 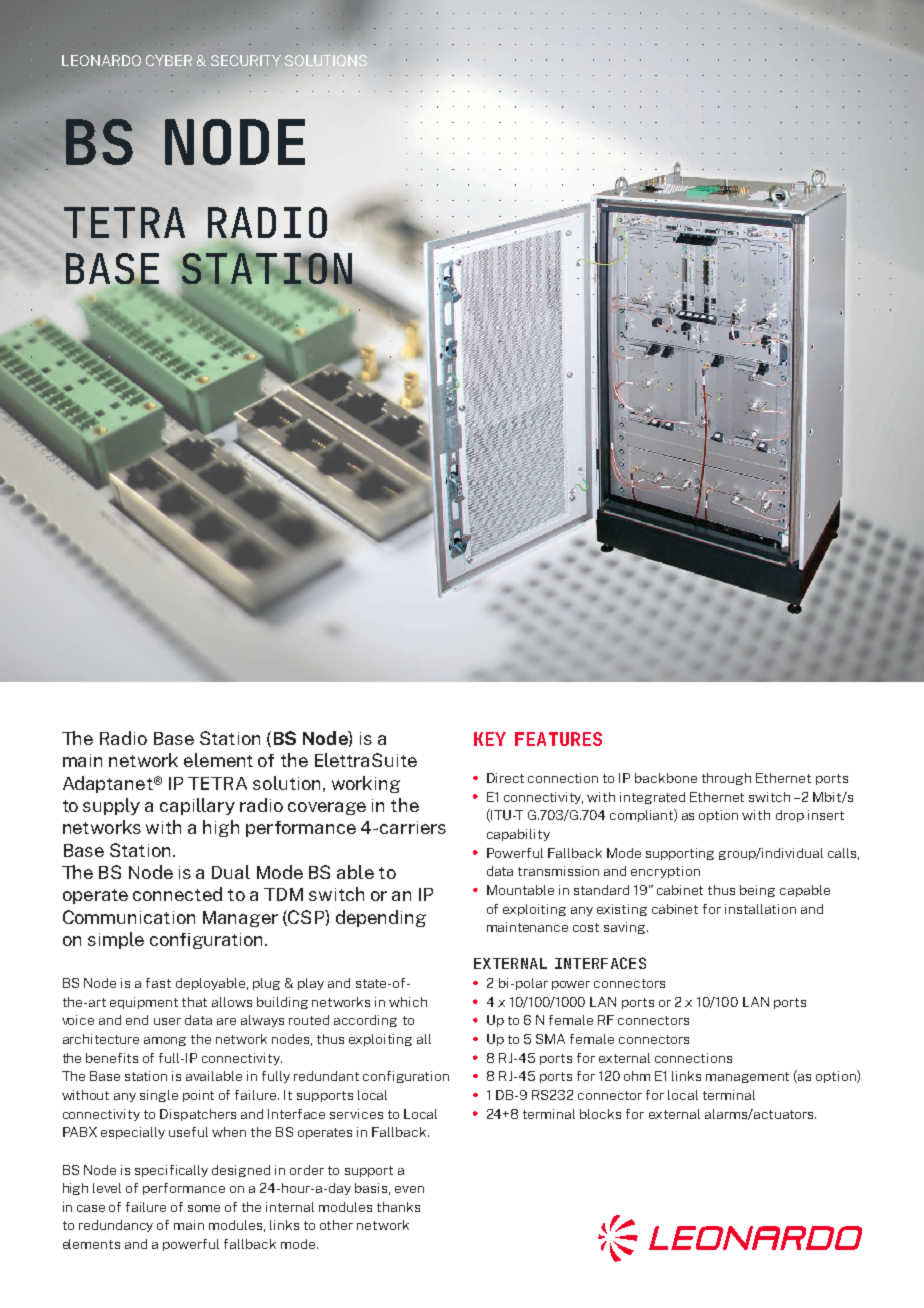 I want to click on CYBER, so click(x=169, y=60).
